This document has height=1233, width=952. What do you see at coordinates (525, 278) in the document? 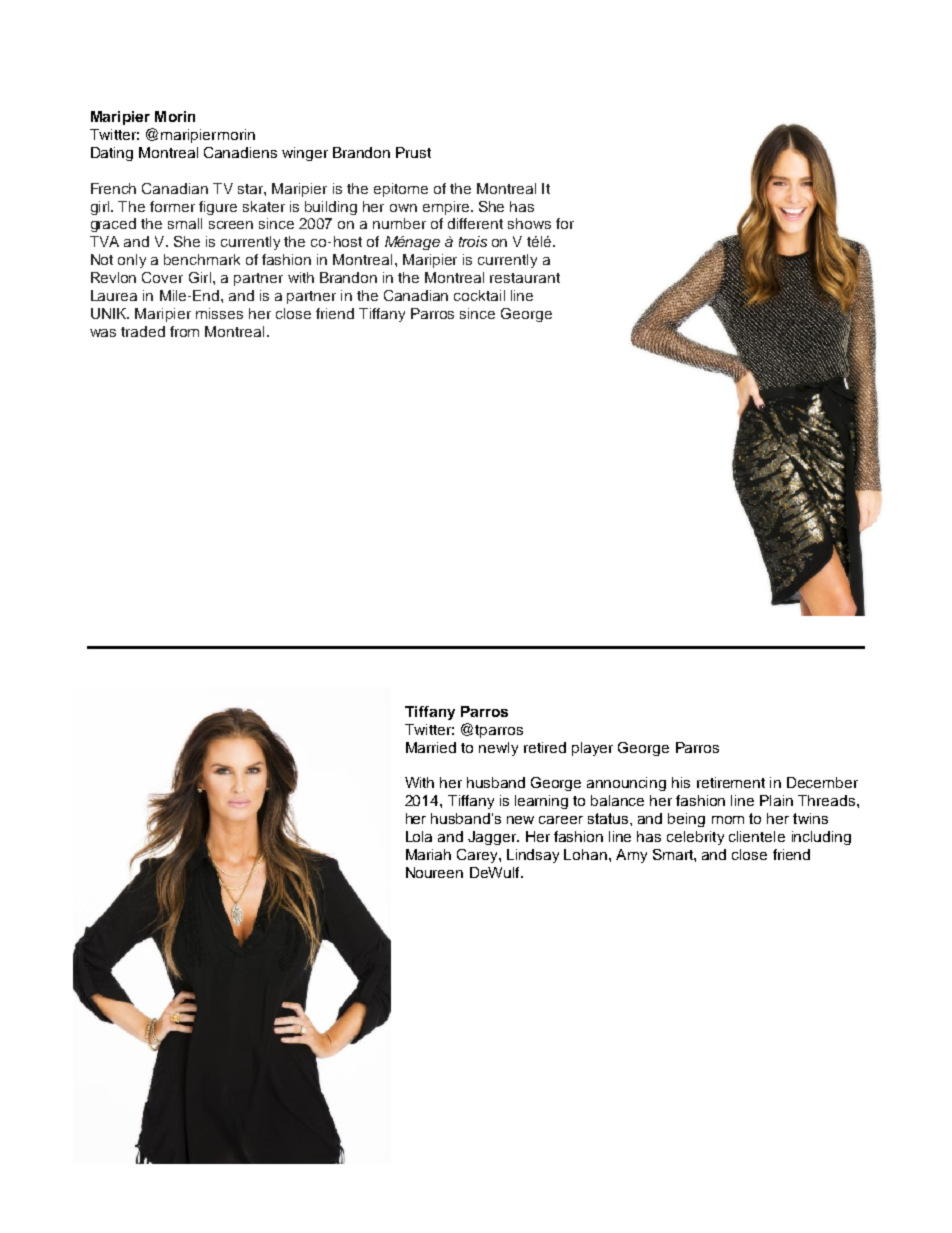
I see `restaurant` at bounding box center [525, 278].
